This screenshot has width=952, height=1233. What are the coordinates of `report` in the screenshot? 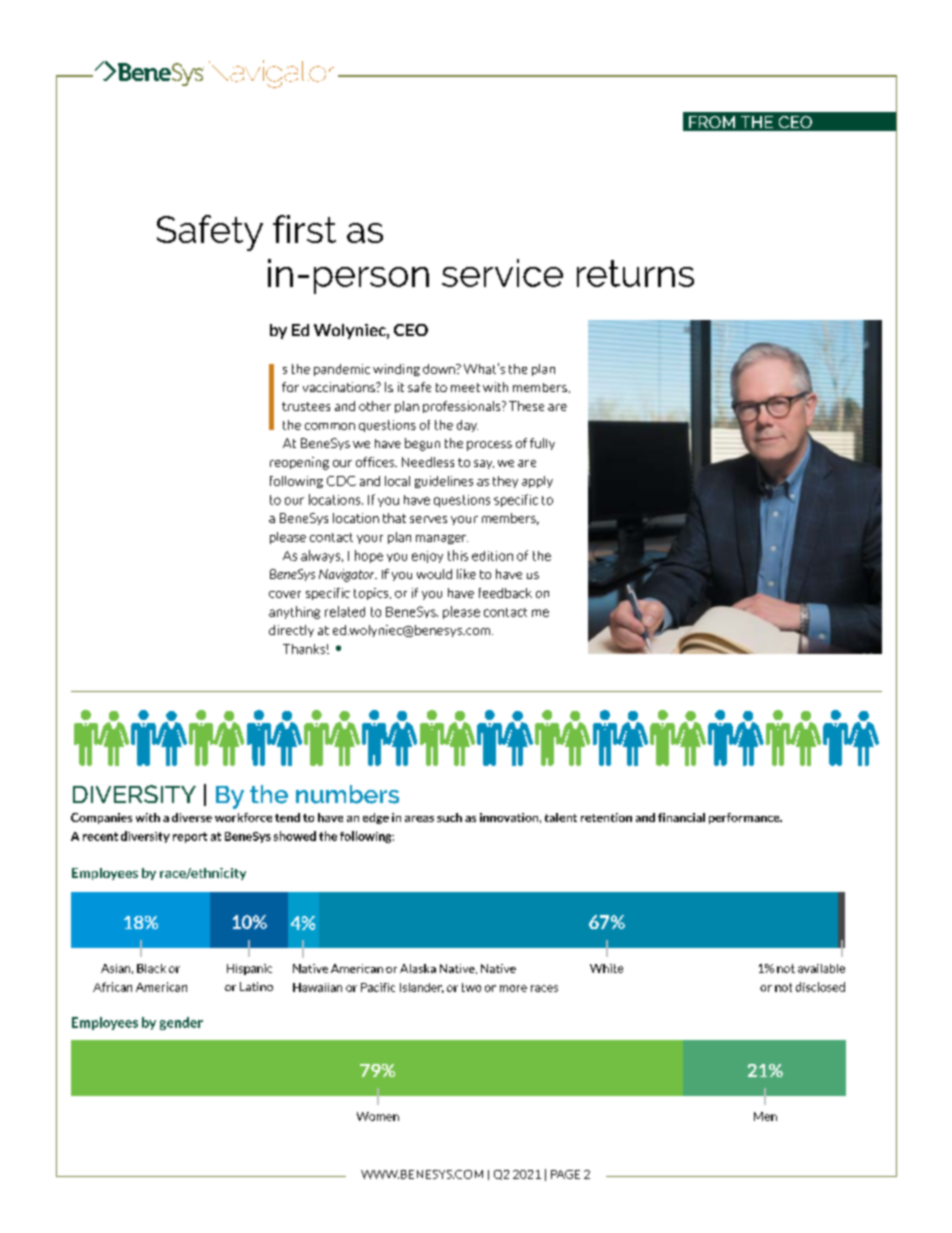 It's located at (190, 837).
